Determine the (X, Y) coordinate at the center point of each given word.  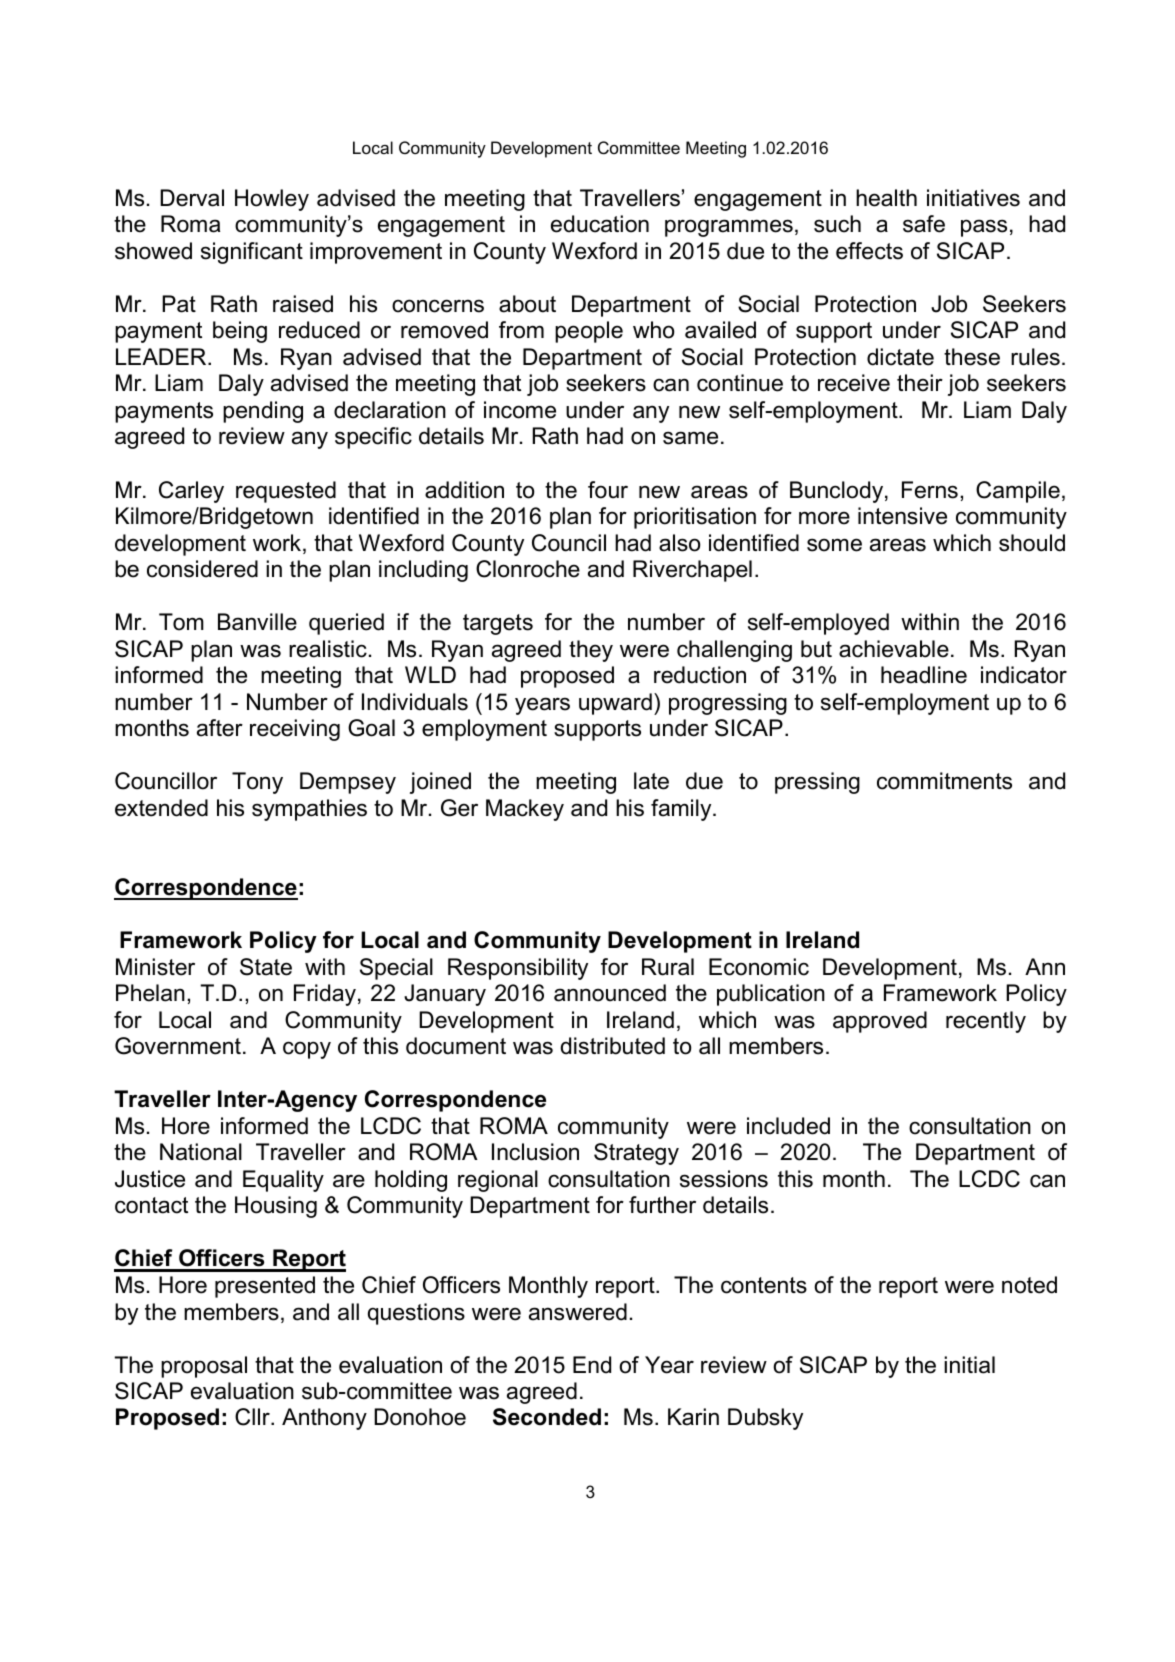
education (600, 224)
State (266, 967)
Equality (283, 1181)
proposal (204, 1367)
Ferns (930, 490)
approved (880, 1022)
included (788, 1126)
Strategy (636, 1154)
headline (924, 675)
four (608, 490)
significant (252, 253)
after (220, 728)
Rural (668, 967)
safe (924, 224)
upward (615, 704)
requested (286, 492)
